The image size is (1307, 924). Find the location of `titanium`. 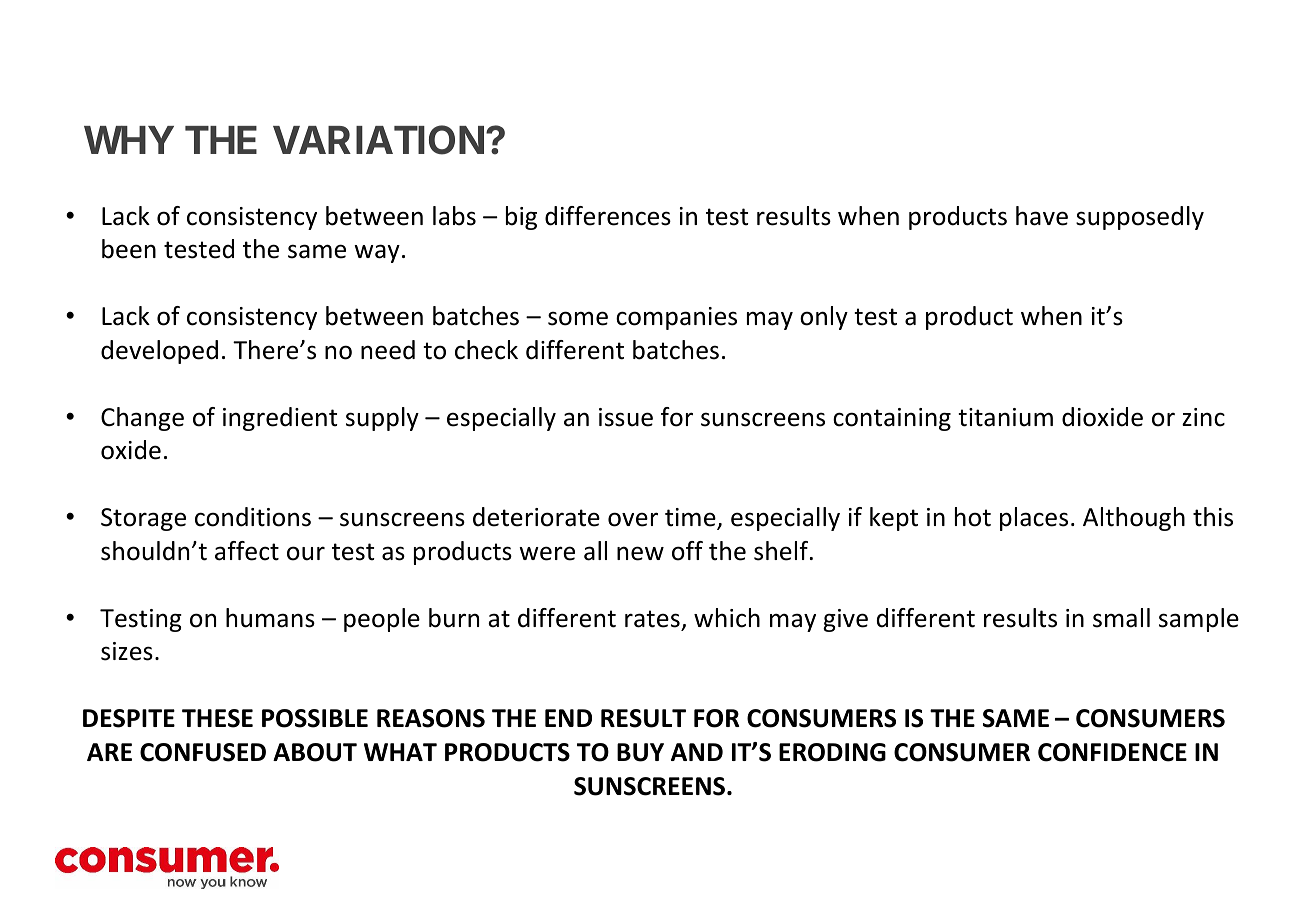

titanium is located at coordinates (1005, 417).
